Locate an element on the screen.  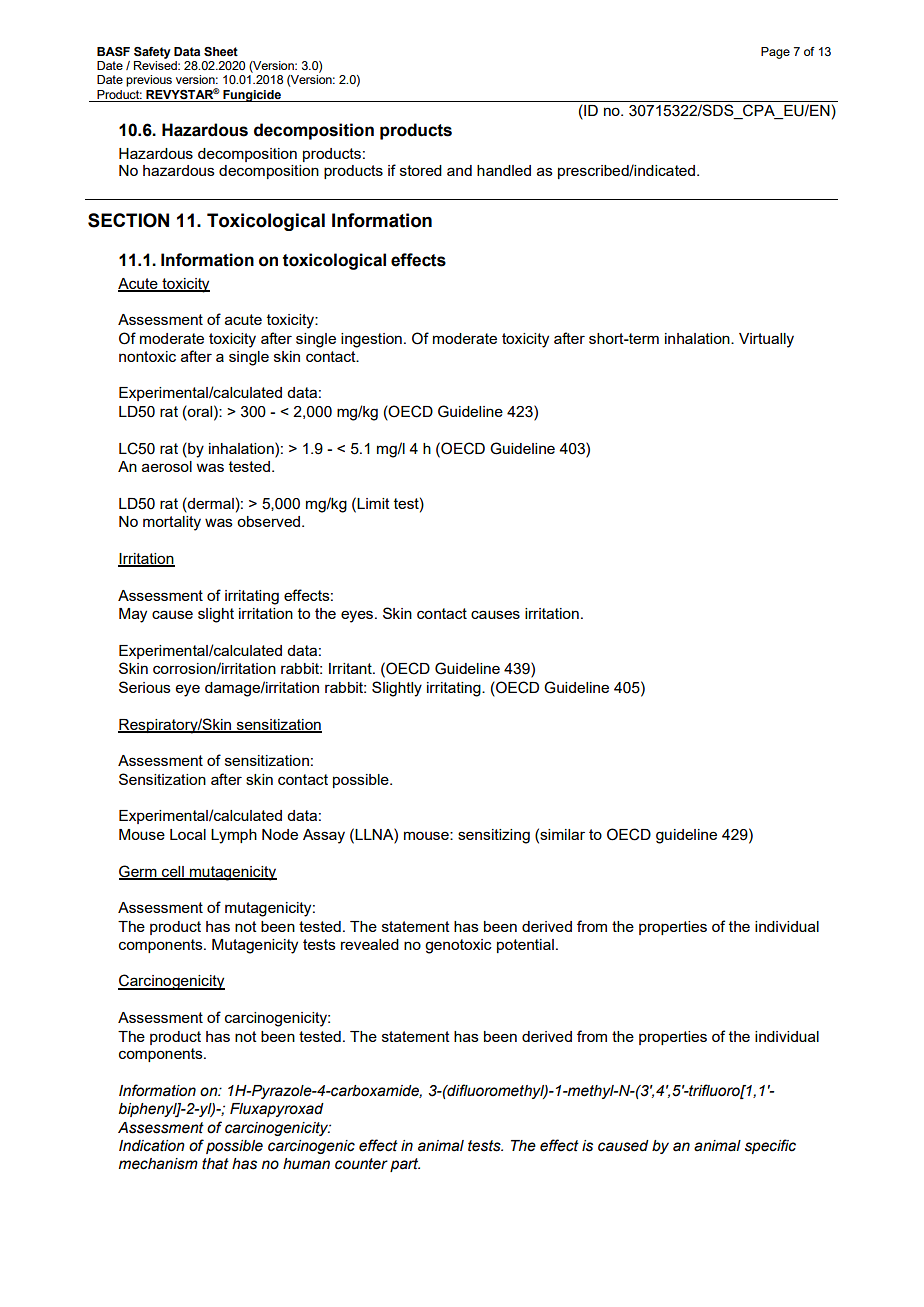
specific is located at coordinates (770, 1146).
